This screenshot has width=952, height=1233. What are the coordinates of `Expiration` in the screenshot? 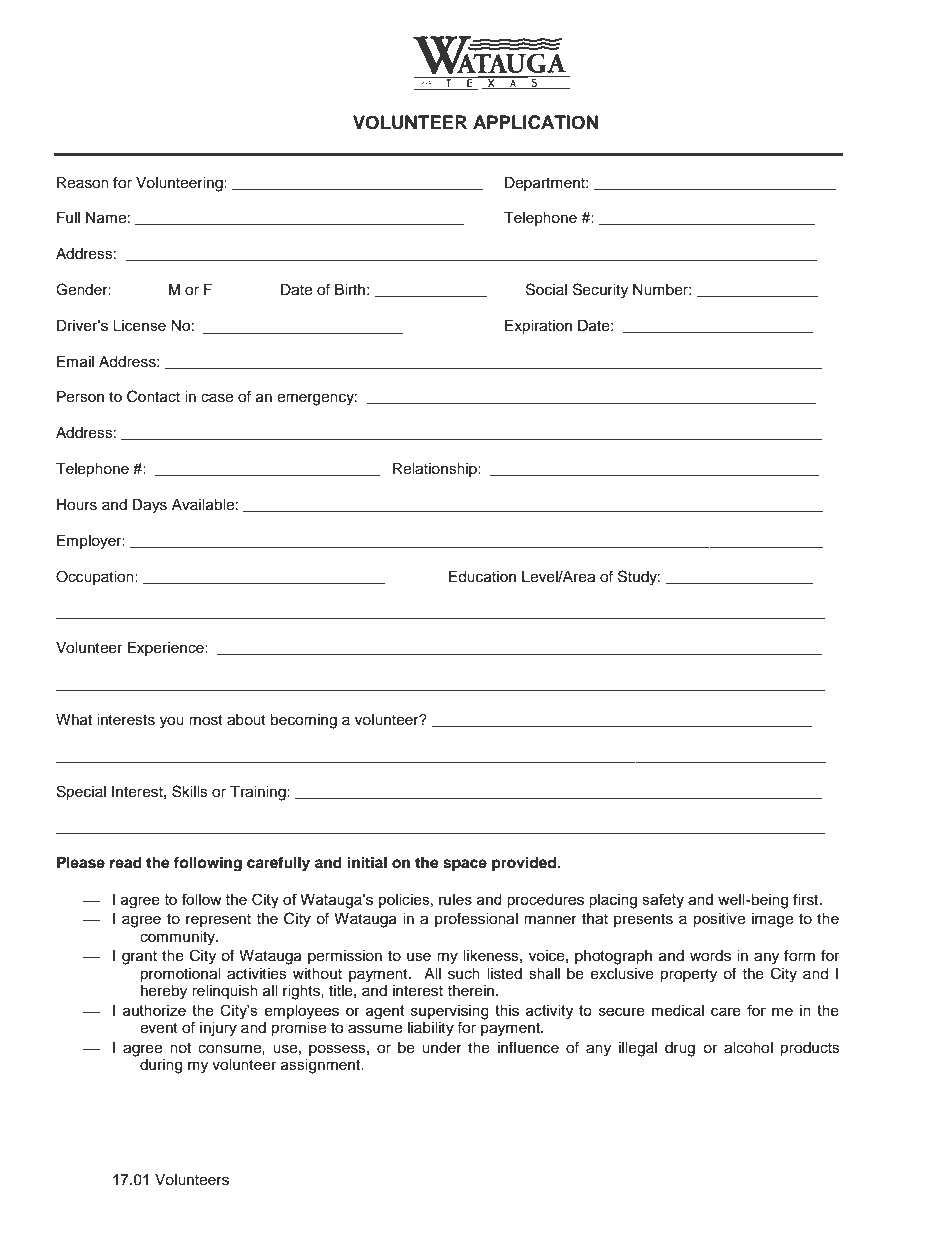 It's located at (538, 327).
